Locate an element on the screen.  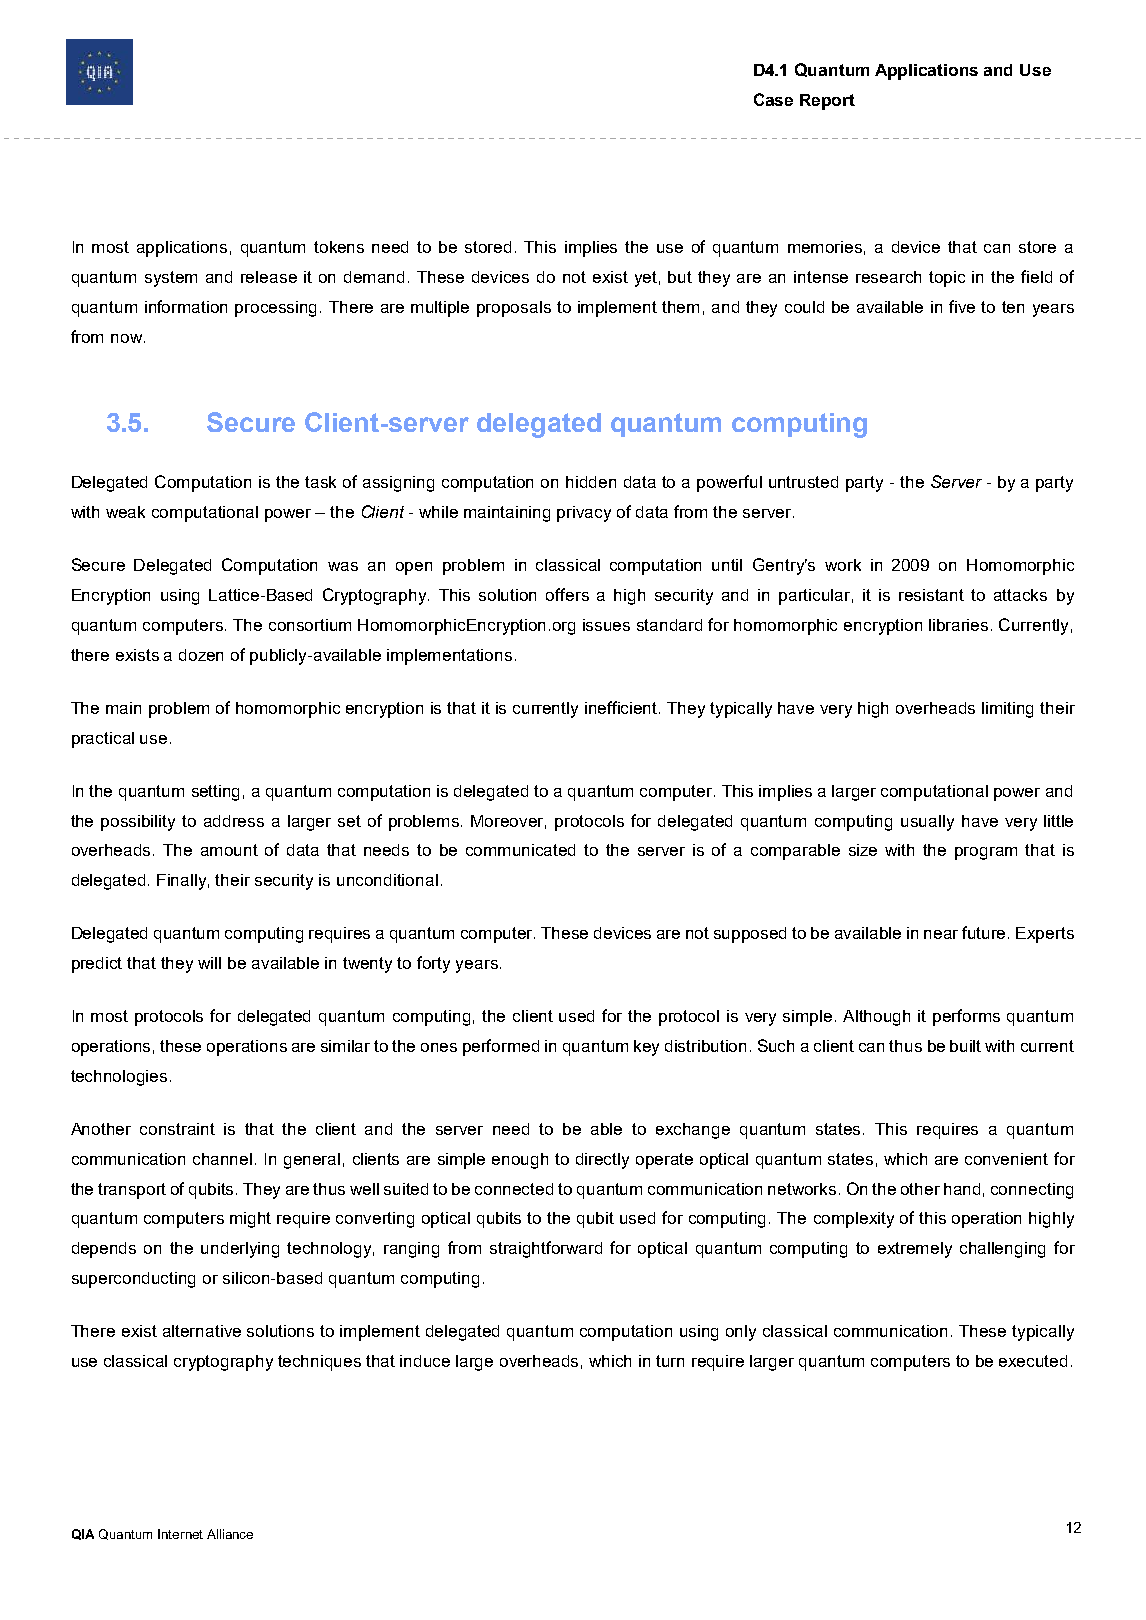
directly is located at coordinates (602, 1161).
